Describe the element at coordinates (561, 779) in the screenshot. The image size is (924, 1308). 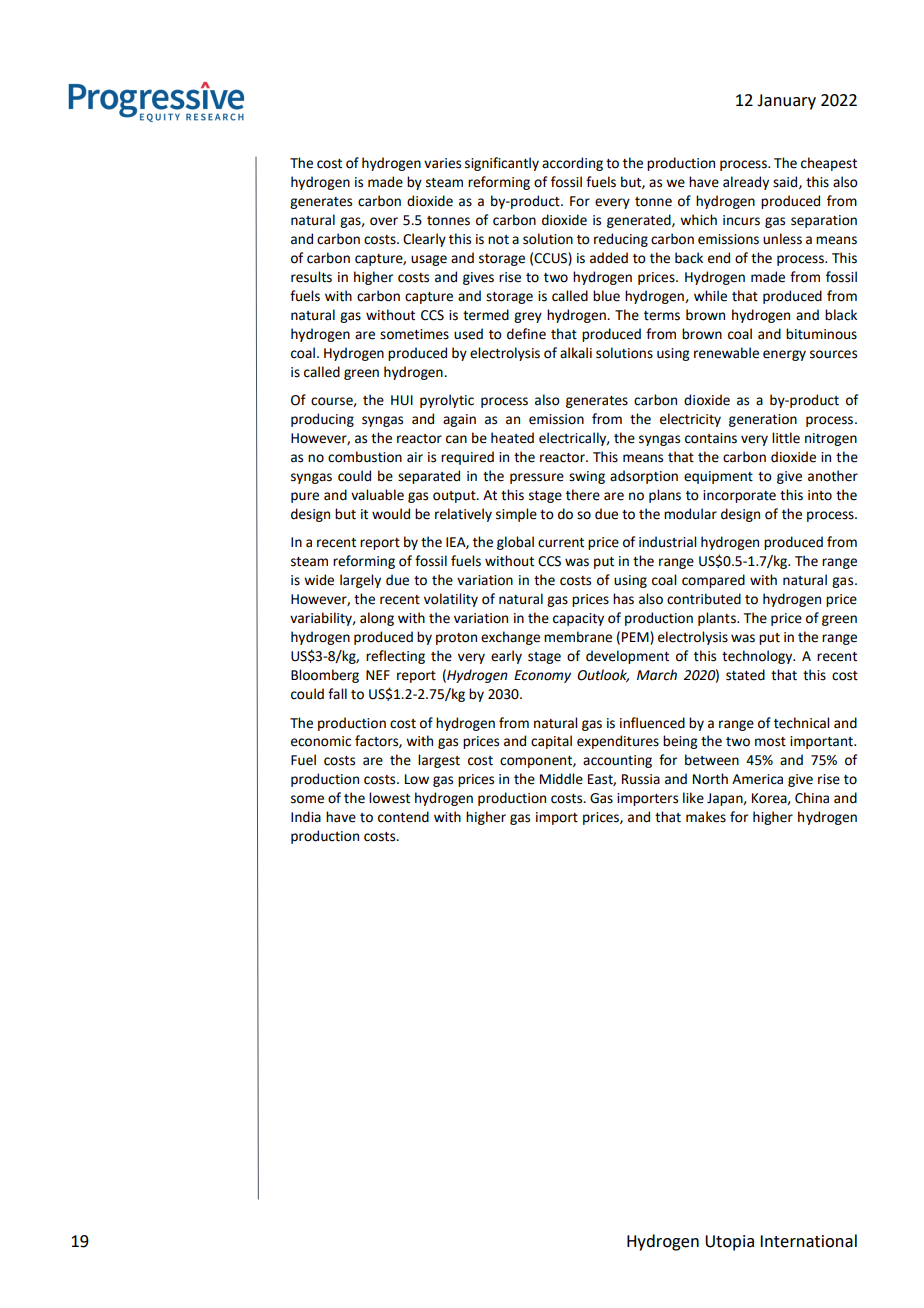
I see `Middle` at that location.
